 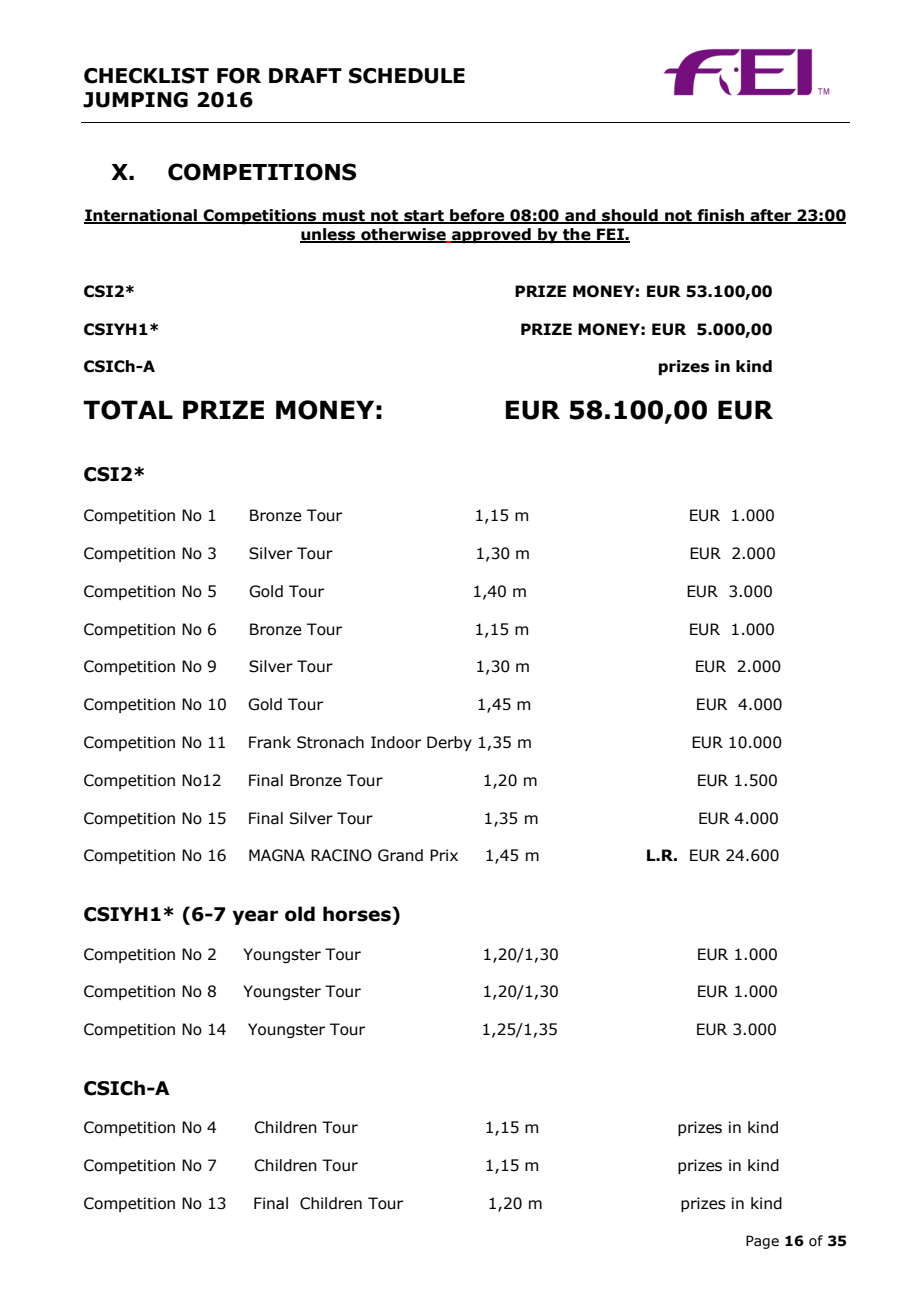 I want to click on Derby, so click(x=449, y=743).
